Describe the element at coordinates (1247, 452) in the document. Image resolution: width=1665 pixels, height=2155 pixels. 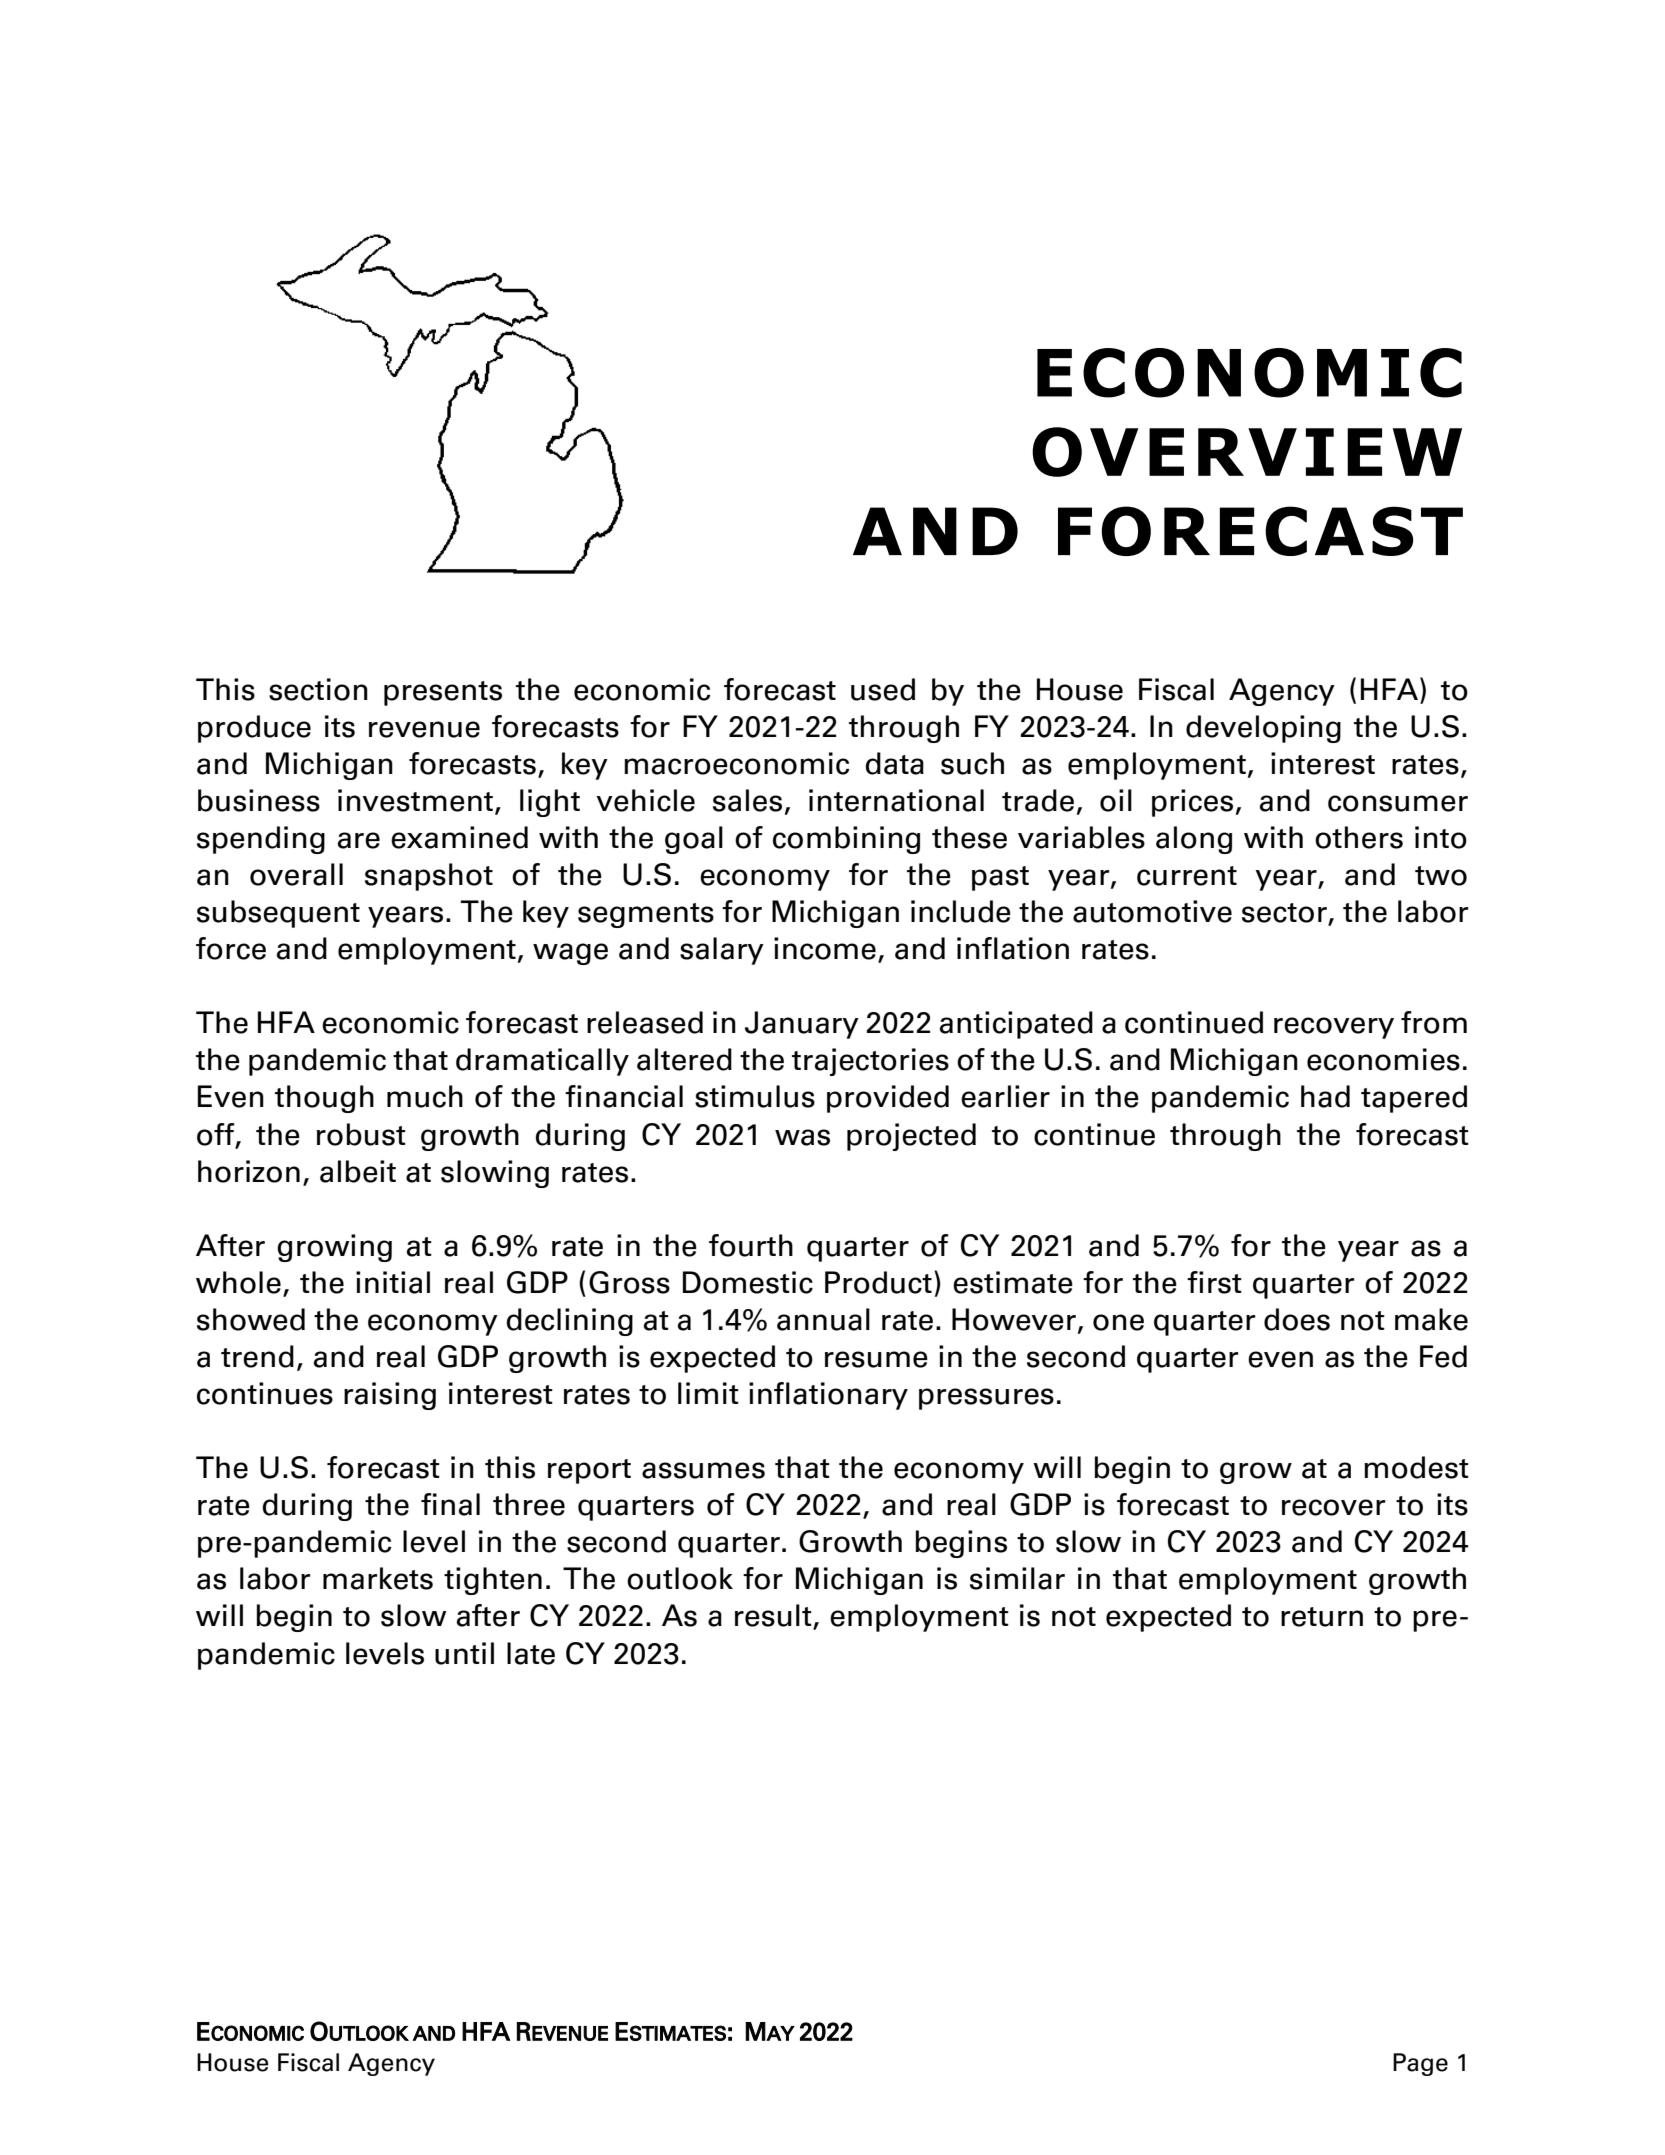
I see `OVERVIEW` at that location.
